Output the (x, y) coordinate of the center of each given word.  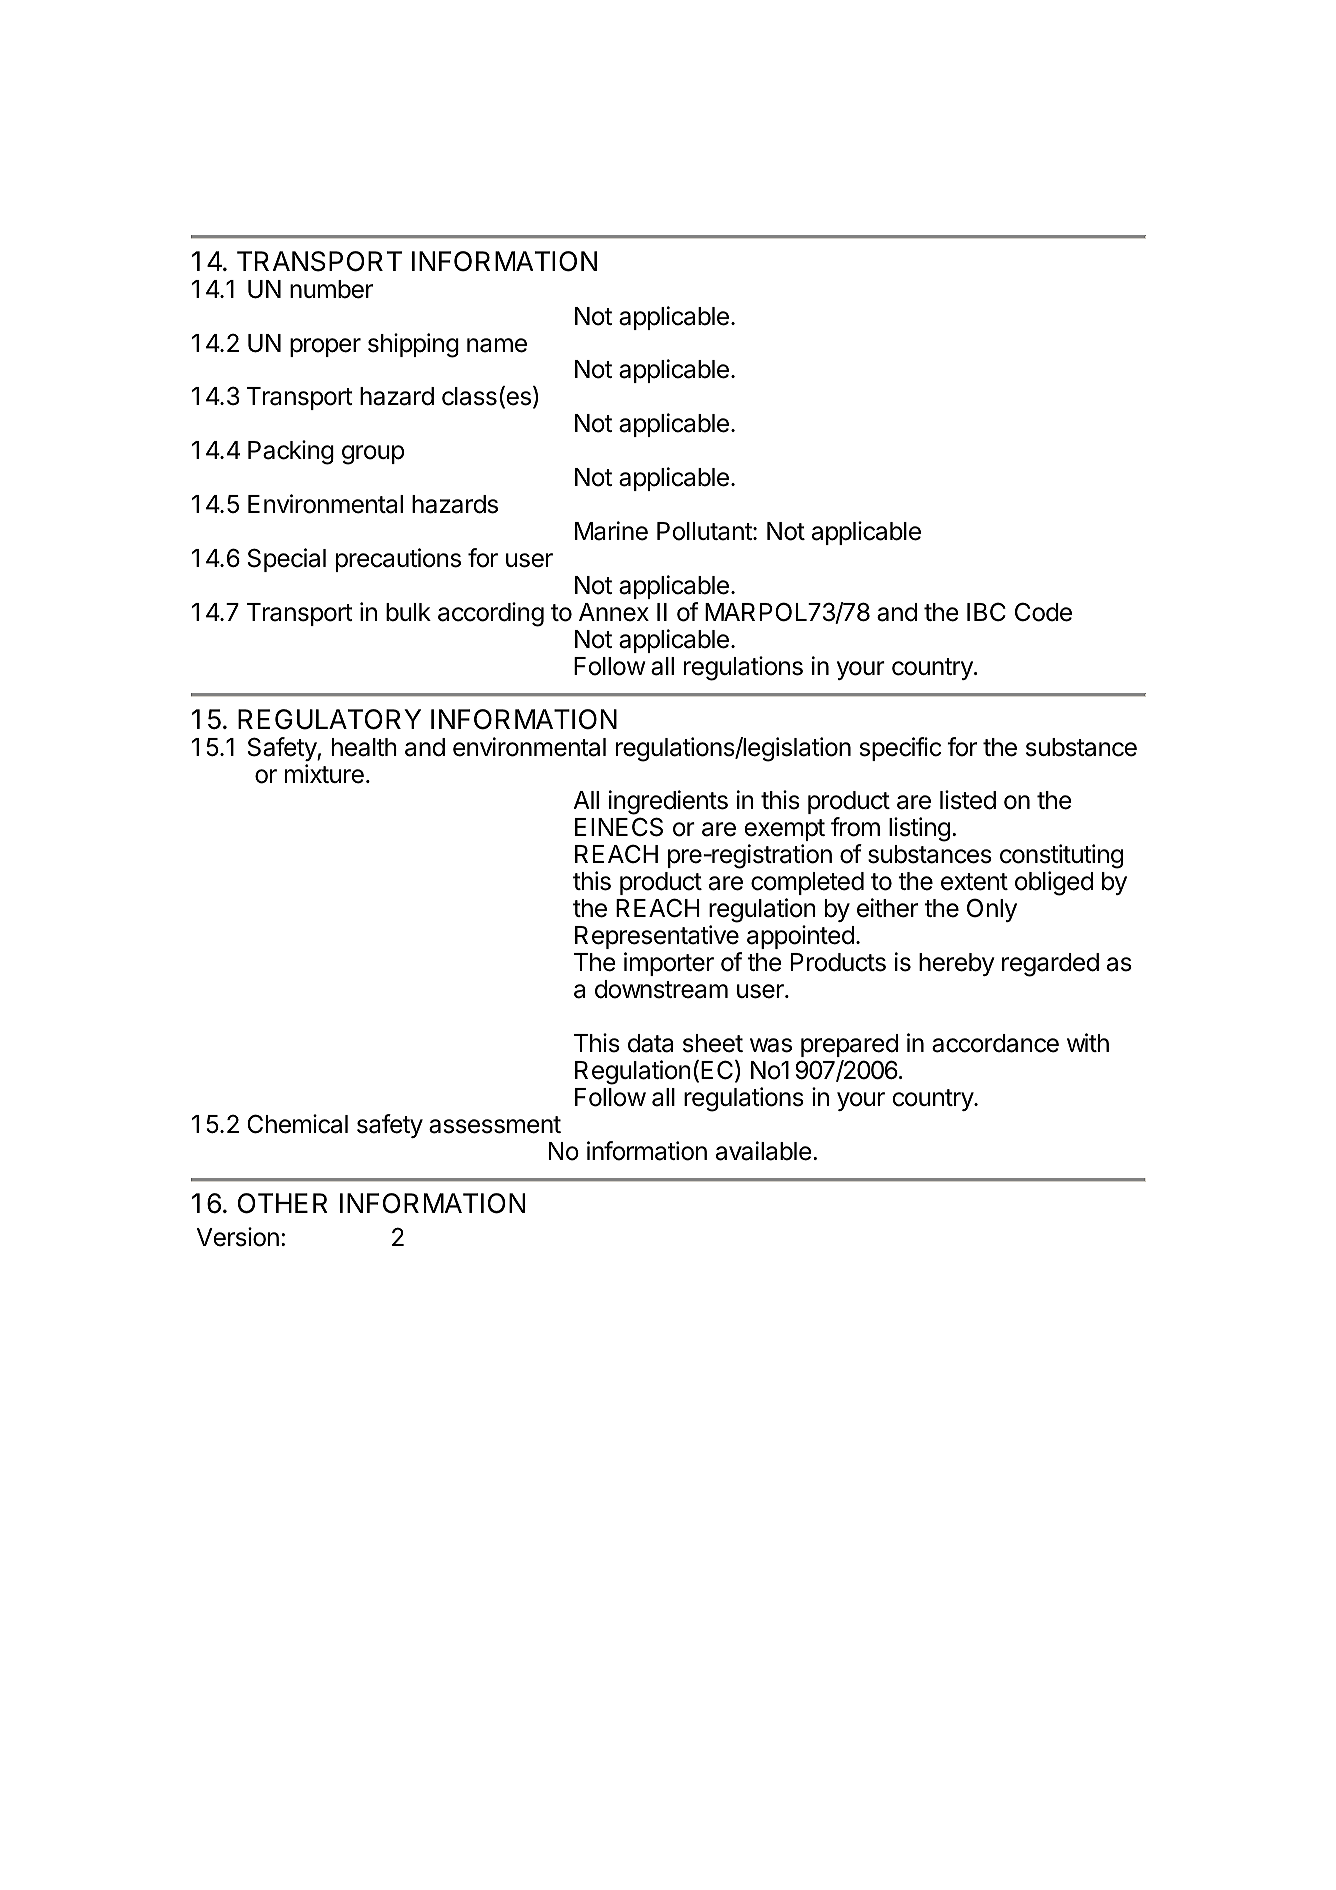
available (764, 1151)
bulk (408, 612)
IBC (986, 612)
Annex (614, 612)
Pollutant (705, 531)
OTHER (283, 1203)
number (331, 289)
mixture (324, 774)
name (497, 345)
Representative (657, 937)
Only (992, 910)
